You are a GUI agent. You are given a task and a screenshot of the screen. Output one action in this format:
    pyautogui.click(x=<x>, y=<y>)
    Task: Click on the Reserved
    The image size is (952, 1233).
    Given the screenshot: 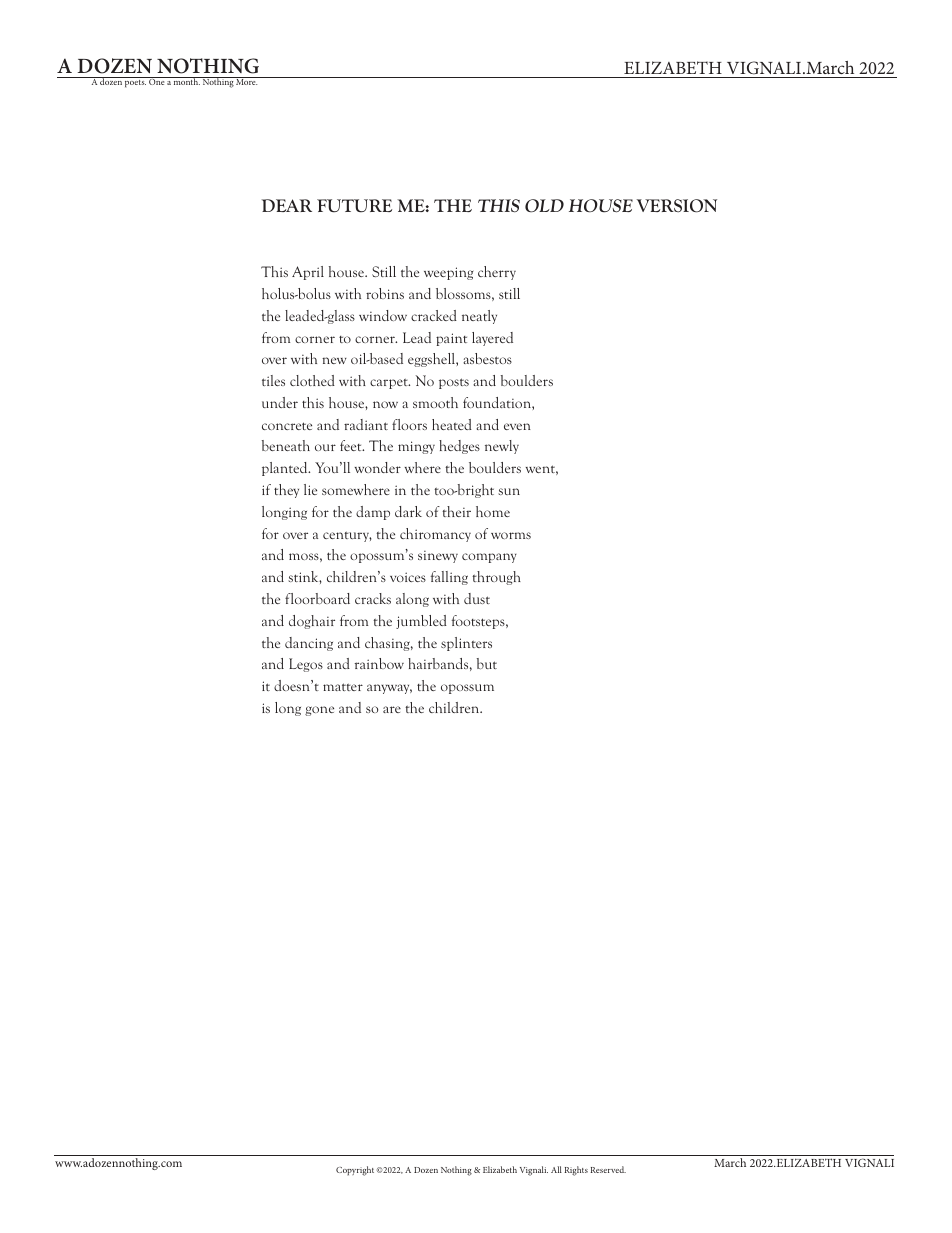 What is the action you would take?
    pyautogui.click(x=608, y=1169)
